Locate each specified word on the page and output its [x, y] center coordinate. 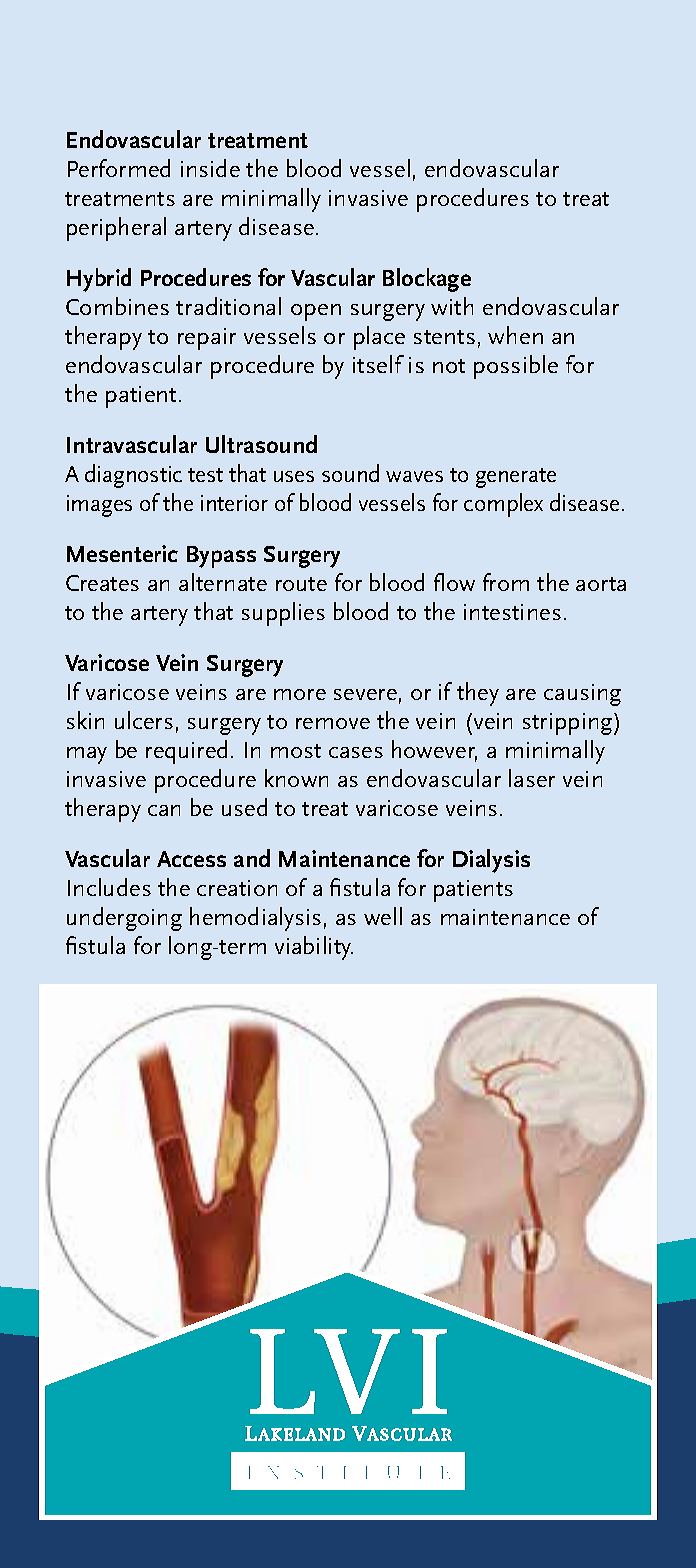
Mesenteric [122, 553]
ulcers [144, 720]
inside [210, 168]
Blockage [427, 280]
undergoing [124, 919]
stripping [569, 724]
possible [516, 367]
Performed [119, 168]
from [506, 582]
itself [378, 364]
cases [356, 752]
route [301, 584]
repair [207, 339]
